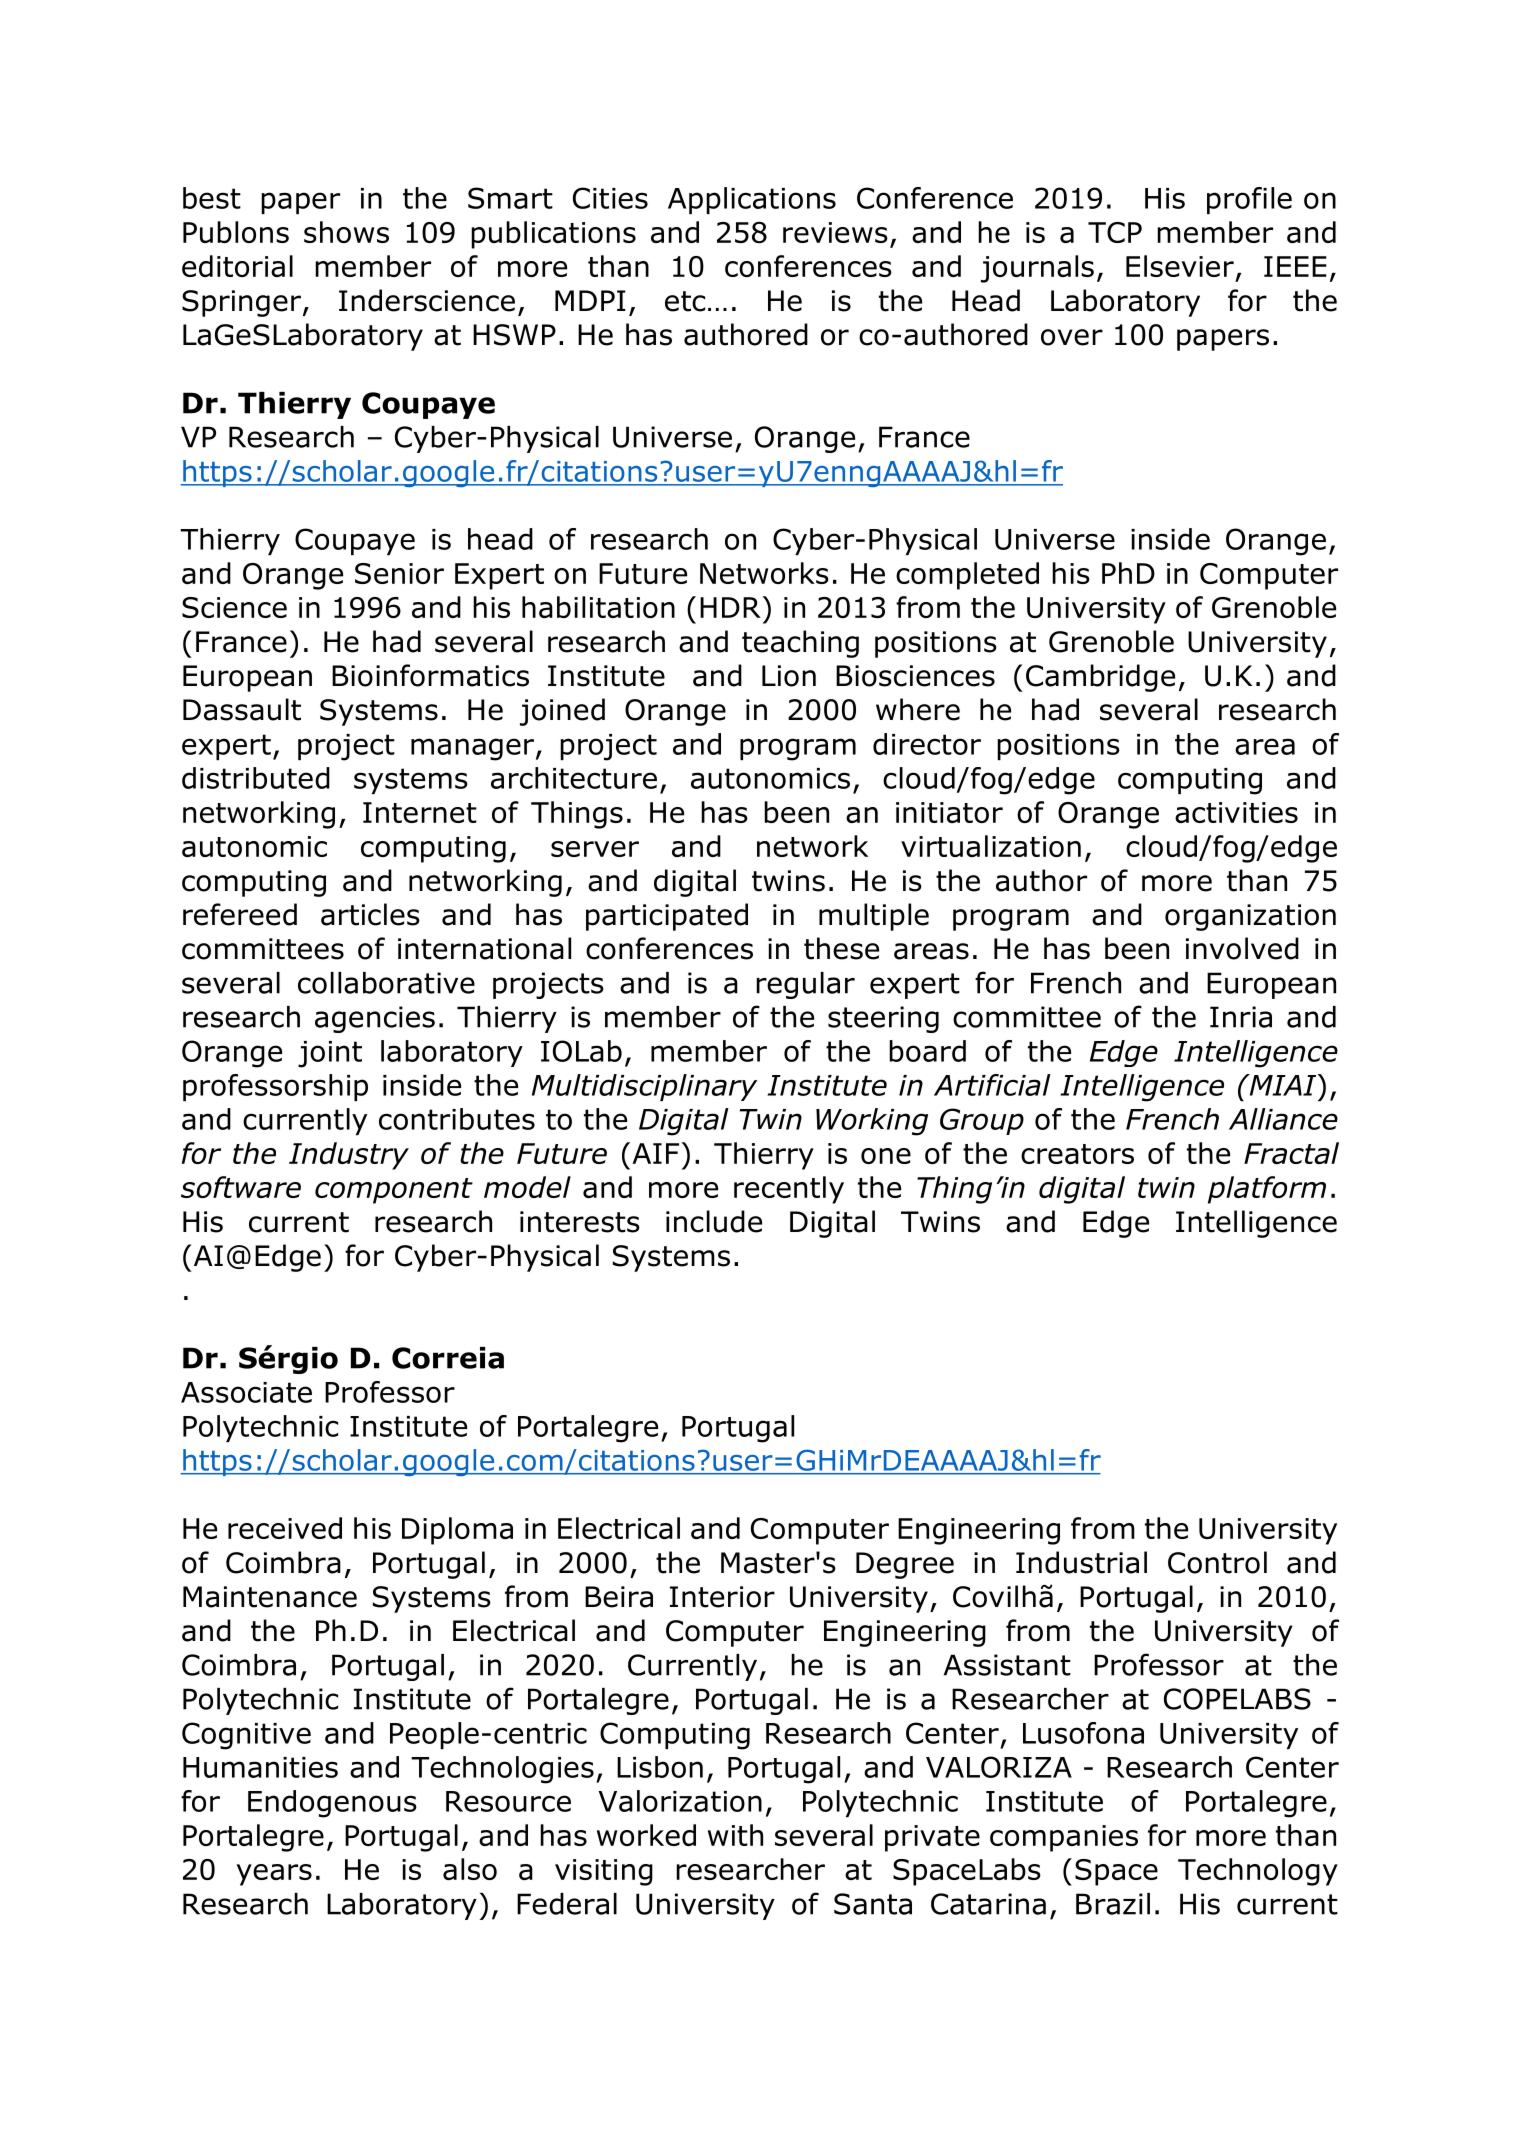 The width and height of the document is (1519, 2148). What do you see at coordinates (735, 1835) in the document?
I see `with` at bounding box center [735, 1835].
